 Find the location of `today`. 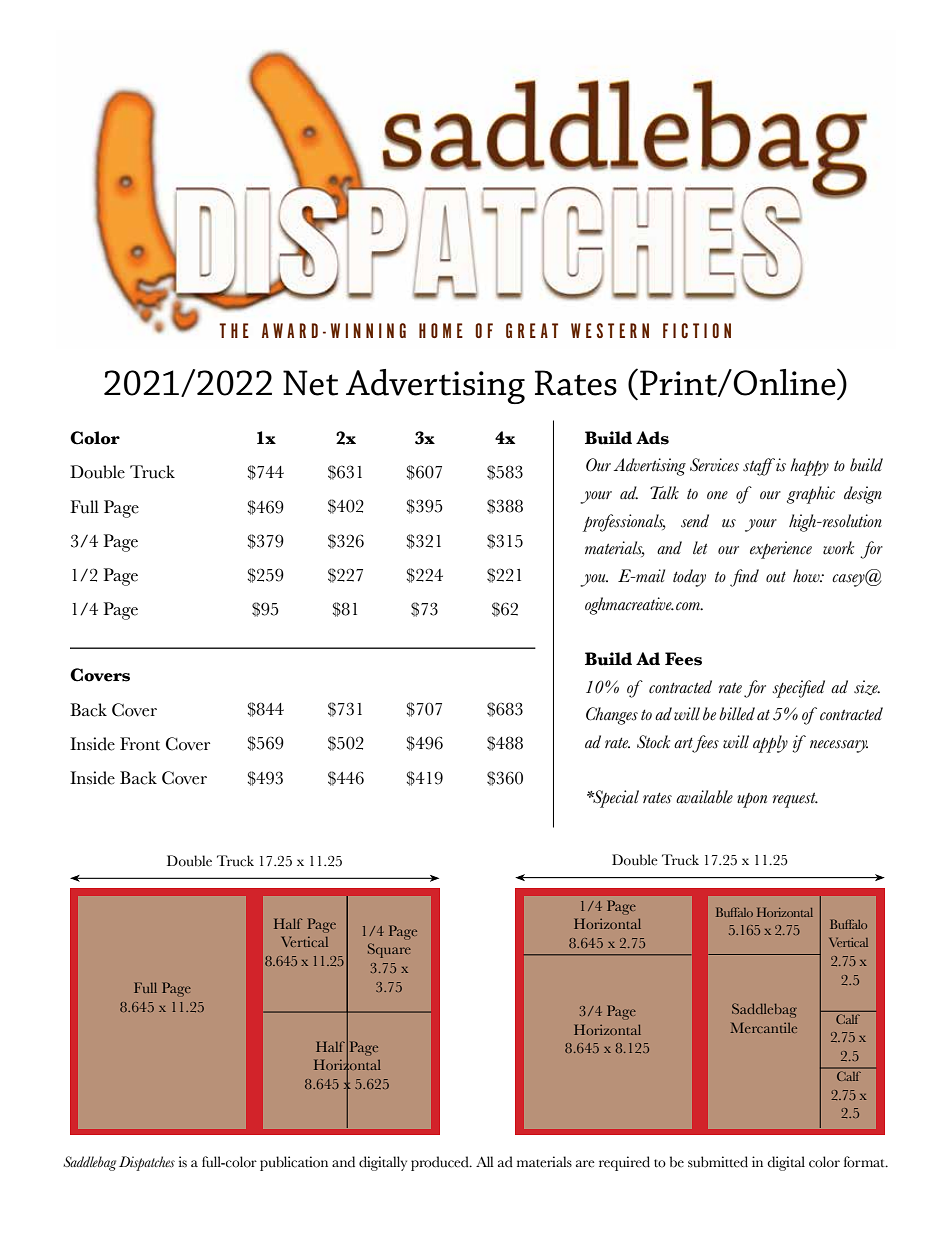

today is located at coordinates (689, 578).
